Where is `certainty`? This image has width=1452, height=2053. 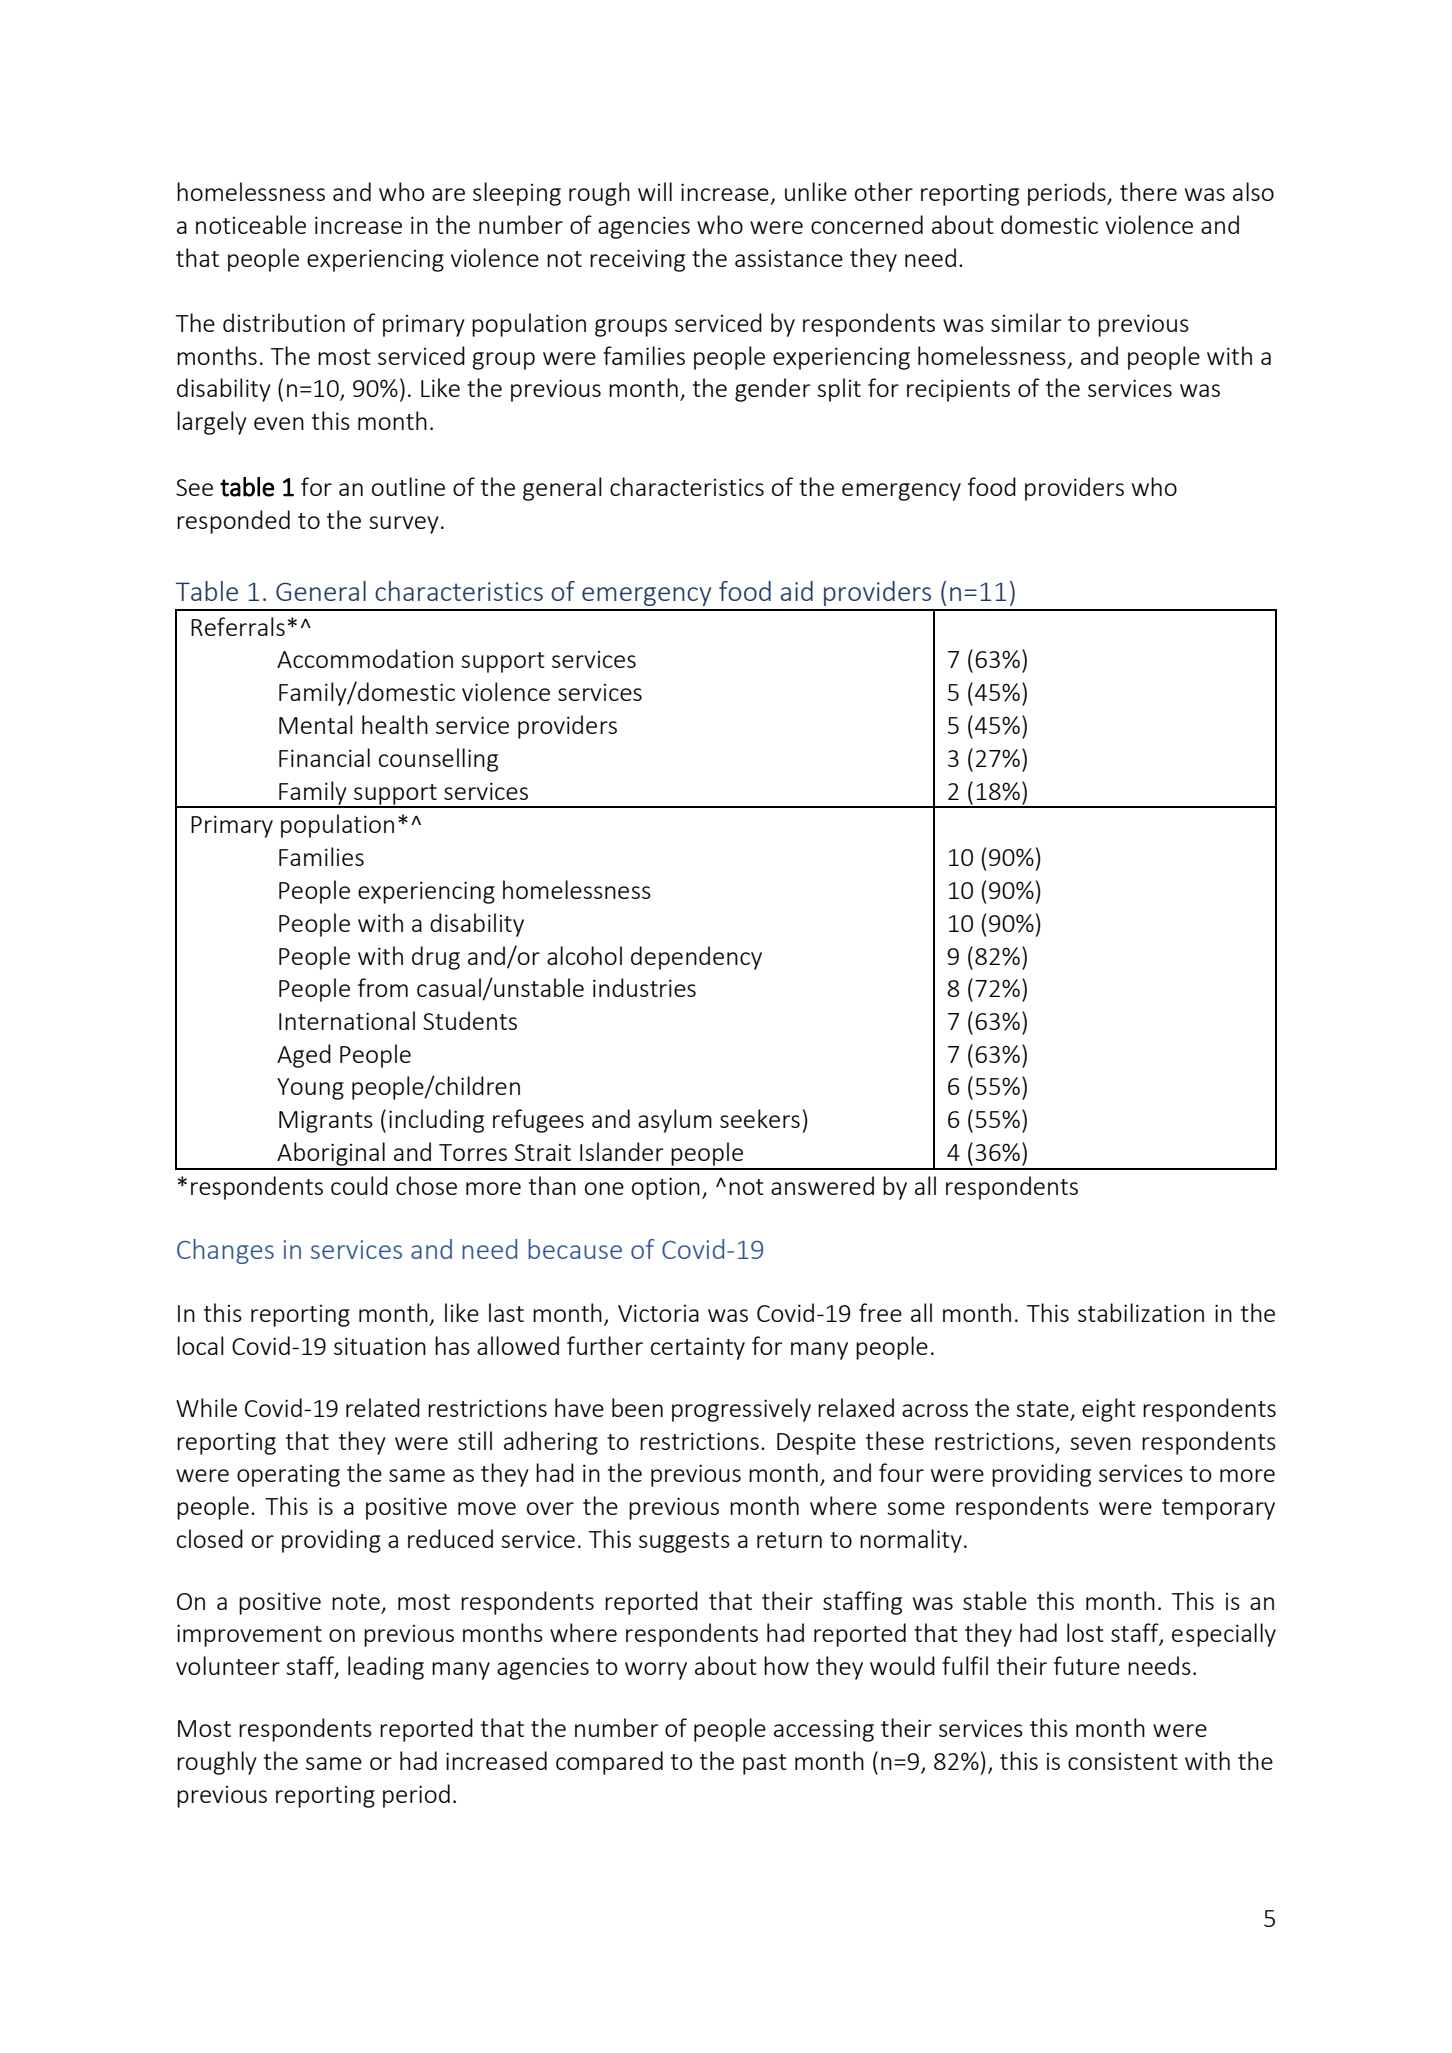 certainty is located at coordinates (698, 1349).
